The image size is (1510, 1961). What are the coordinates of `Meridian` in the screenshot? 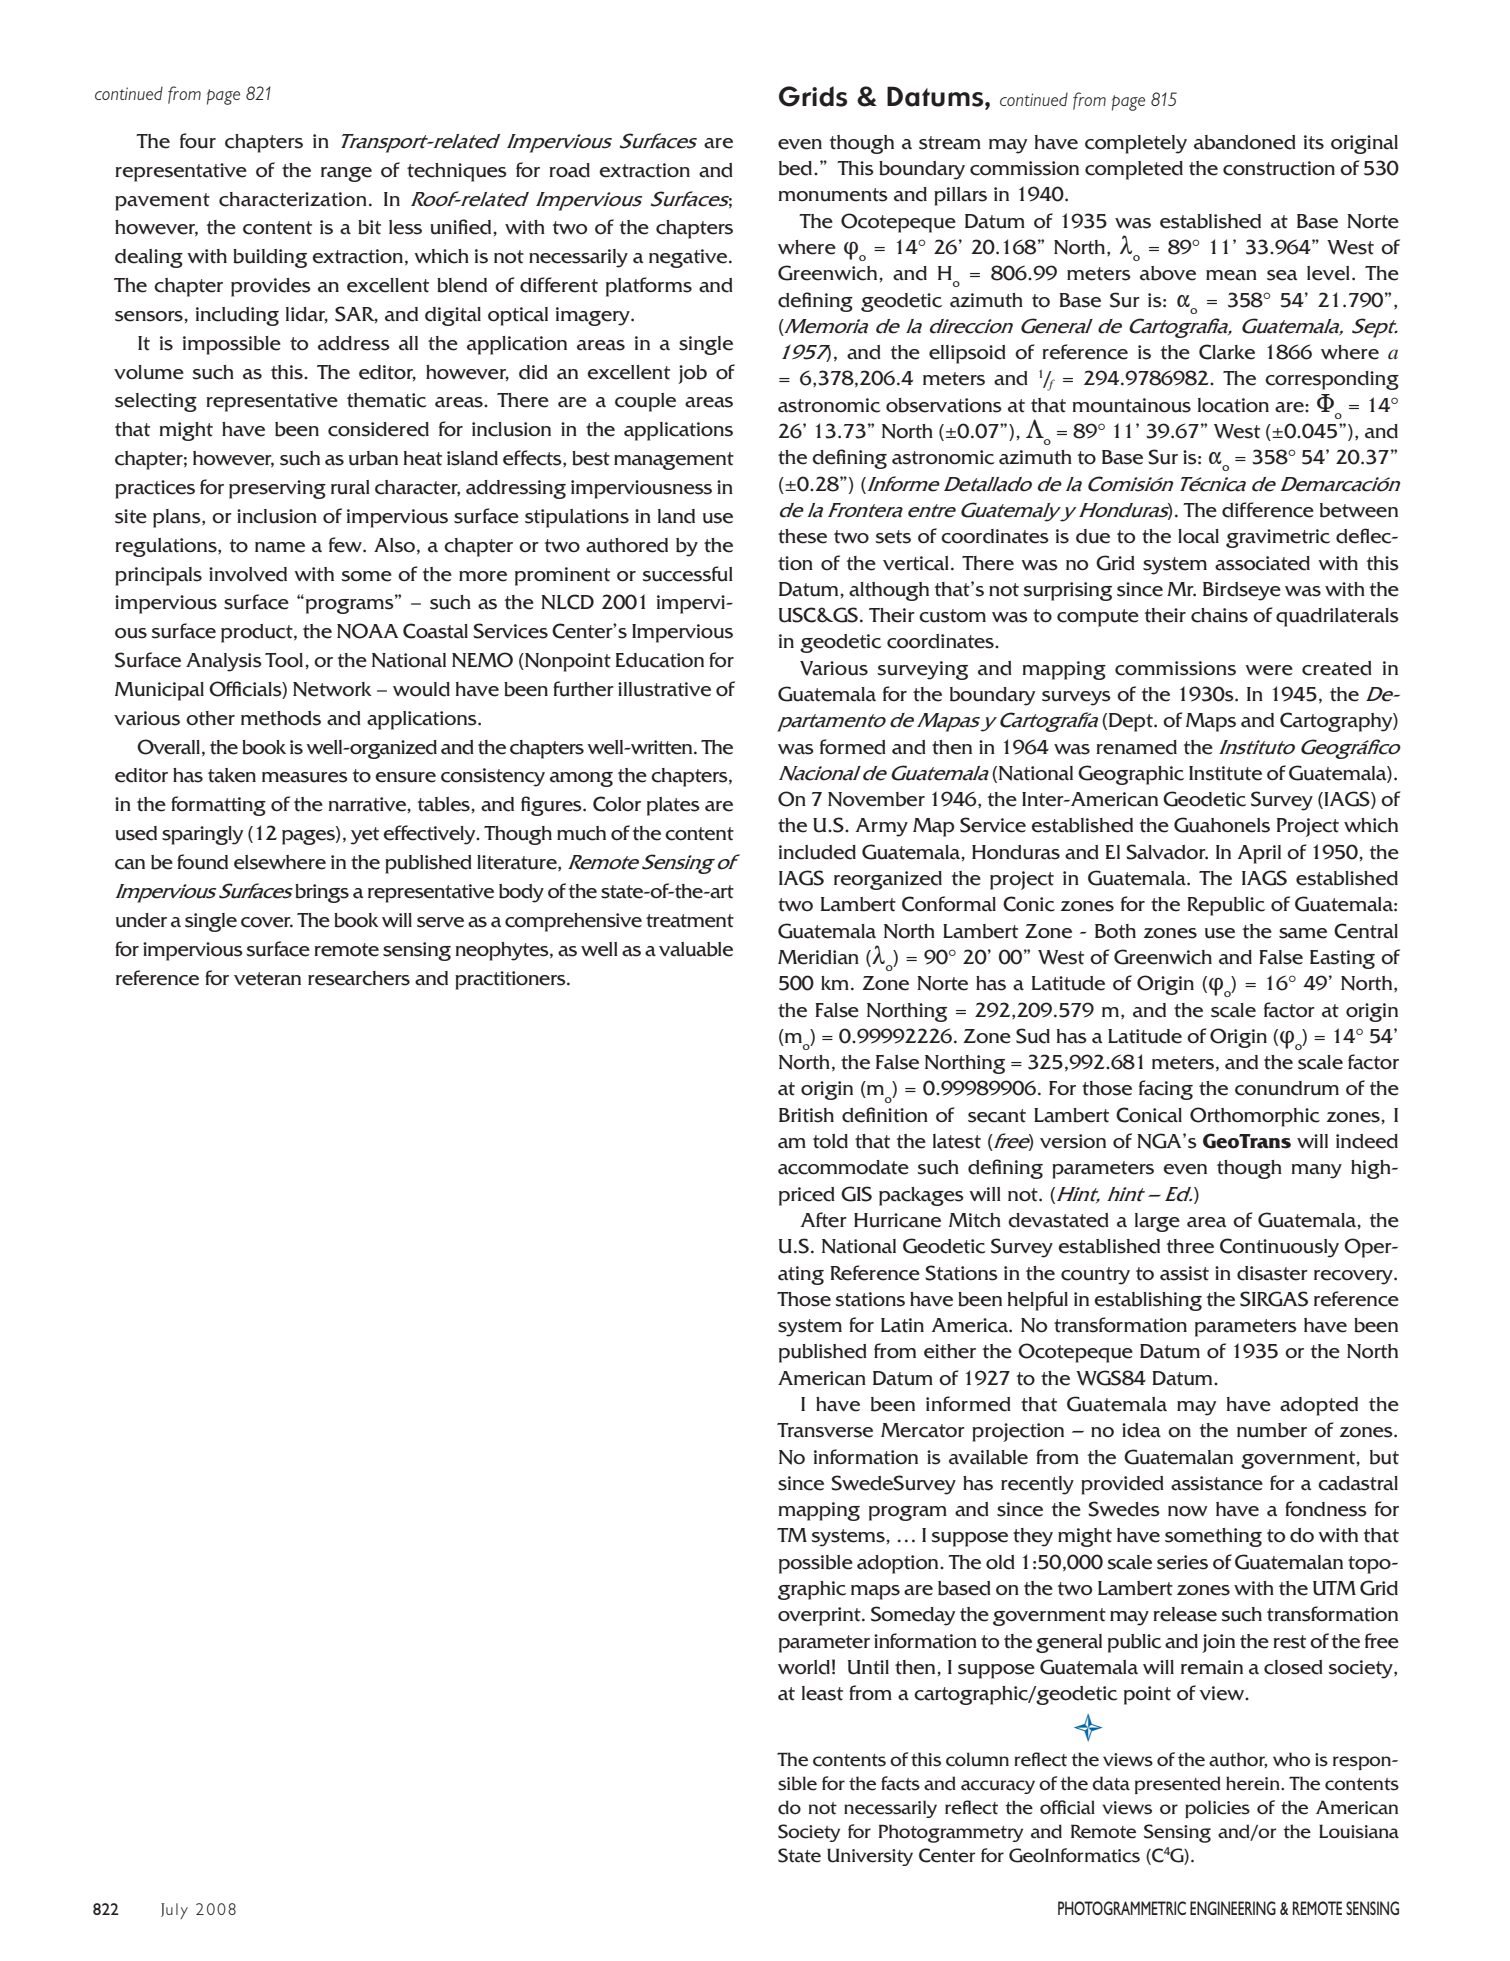 It's located at (818, 957).
